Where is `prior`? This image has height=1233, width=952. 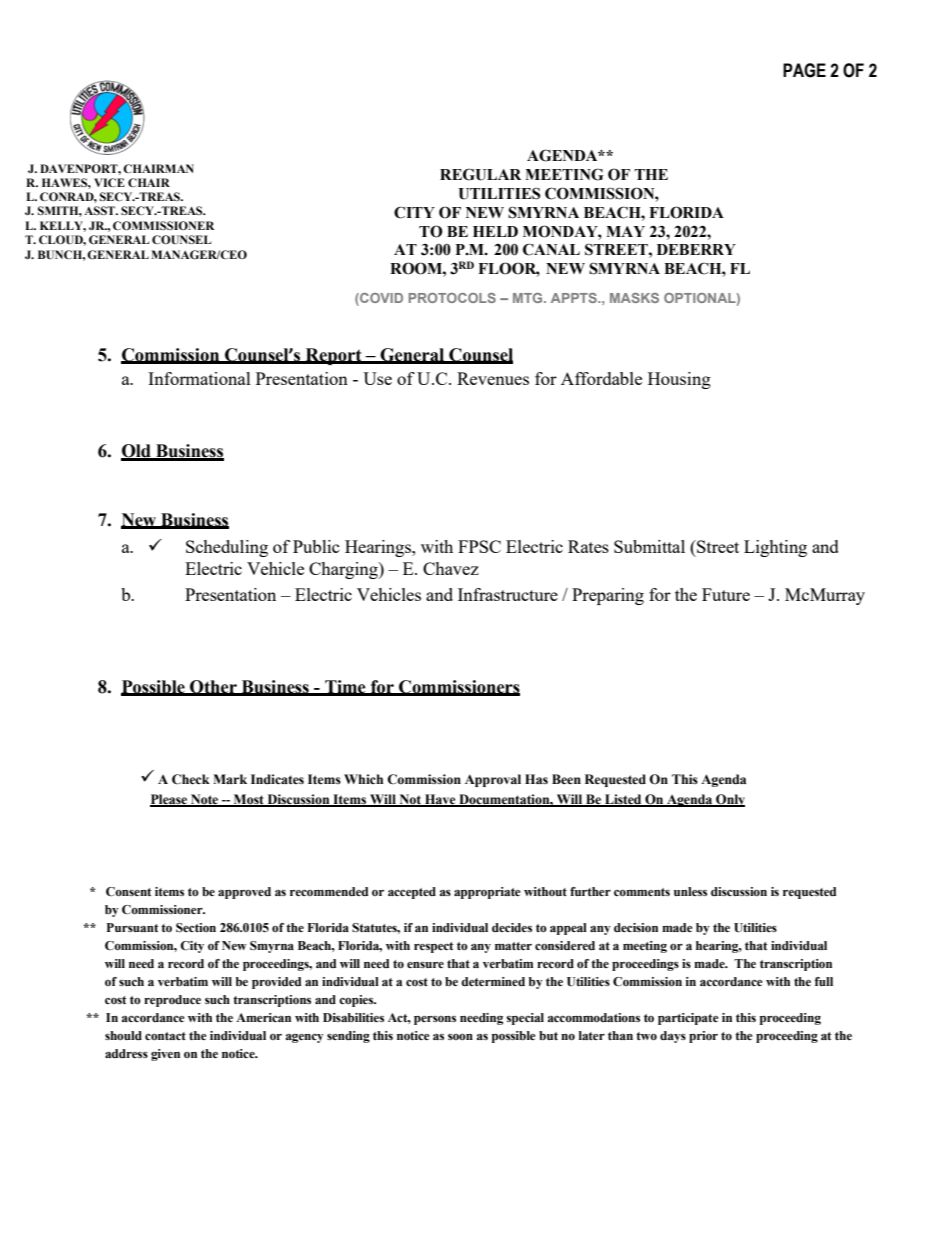 prior is located at coordinates (703, 1037).
